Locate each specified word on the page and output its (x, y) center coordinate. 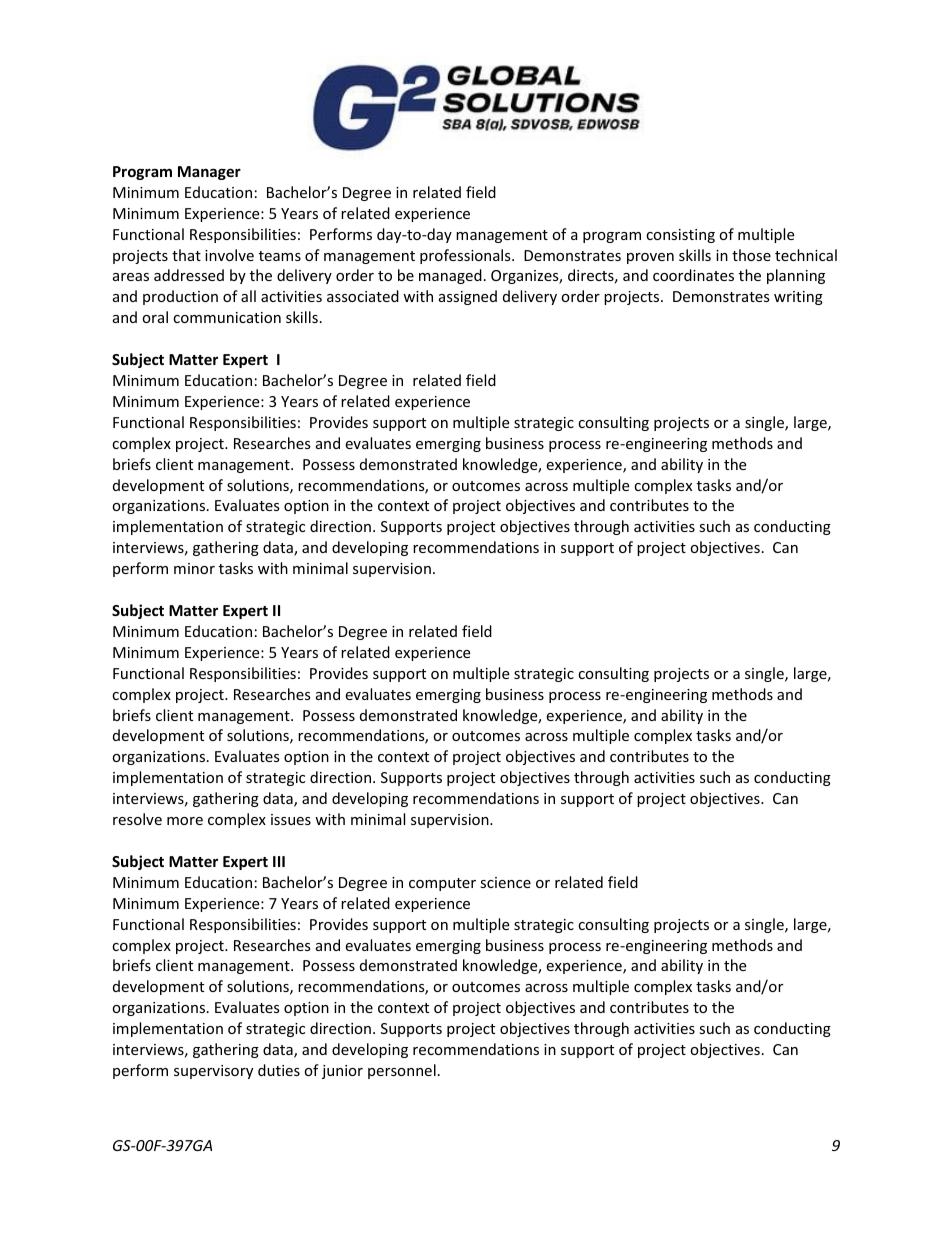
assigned (468, 297)
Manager (209, 173)
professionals (466, 256)
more (185, 821)
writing (798, 298)
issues (291, 819)
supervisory (213, 1072)
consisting (680, 236)
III (279, 861)
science (505, 882)
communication (227, 317)
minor (194, 568)
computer (442, 884)
